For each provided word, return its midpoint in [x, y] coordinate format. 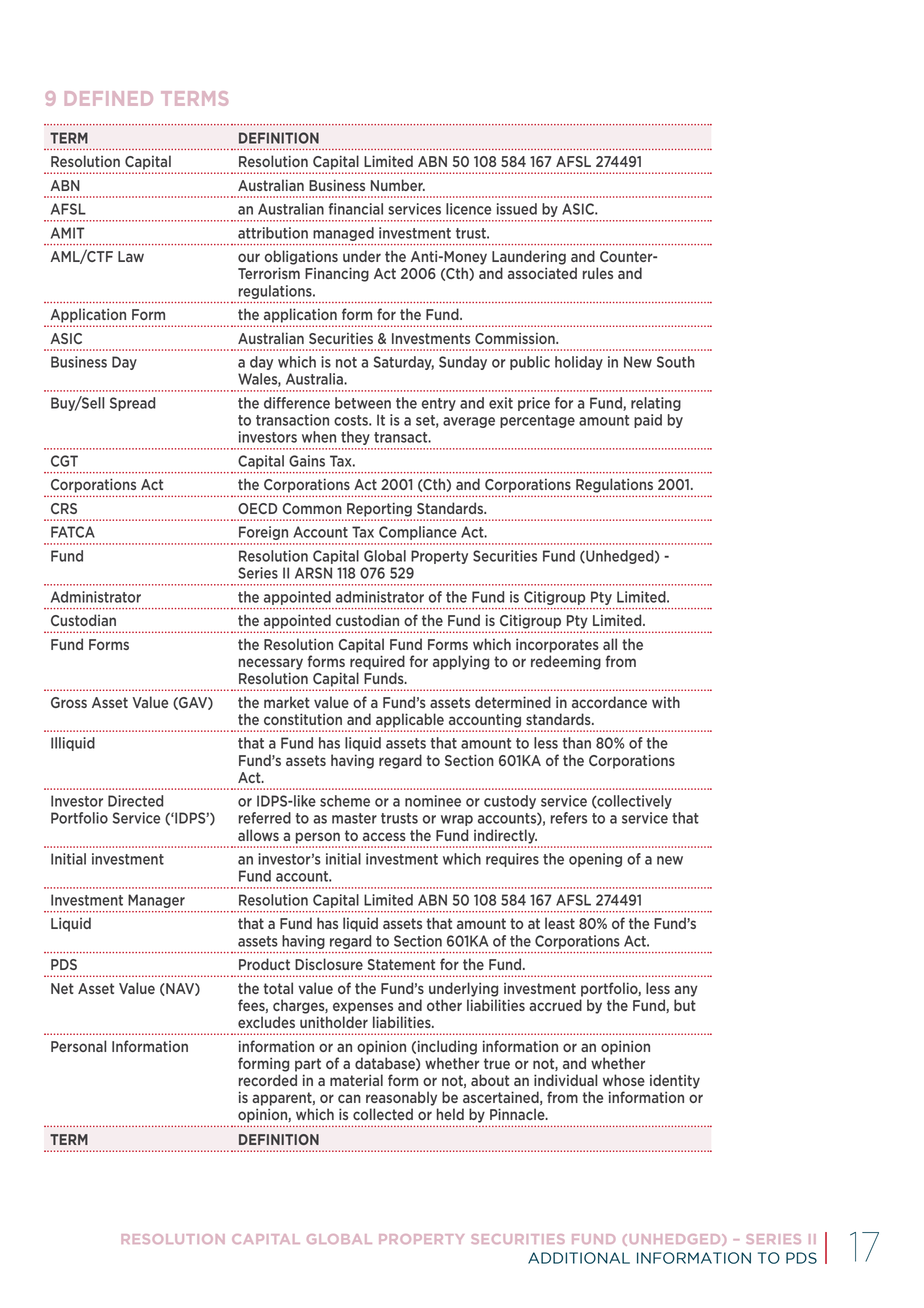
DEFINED [109, 98]
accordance [609, 702]
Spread [132, 404]
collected [383, 1114]
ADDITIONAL [579, 1258]
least [560, 923]
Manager [156, 901]
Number [398, 185]
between [363, 403]
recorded [268, 1080]
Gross [69, 702]
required [377, 662]
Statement [401, 964]
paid [648, 421]
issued [517, 209]
